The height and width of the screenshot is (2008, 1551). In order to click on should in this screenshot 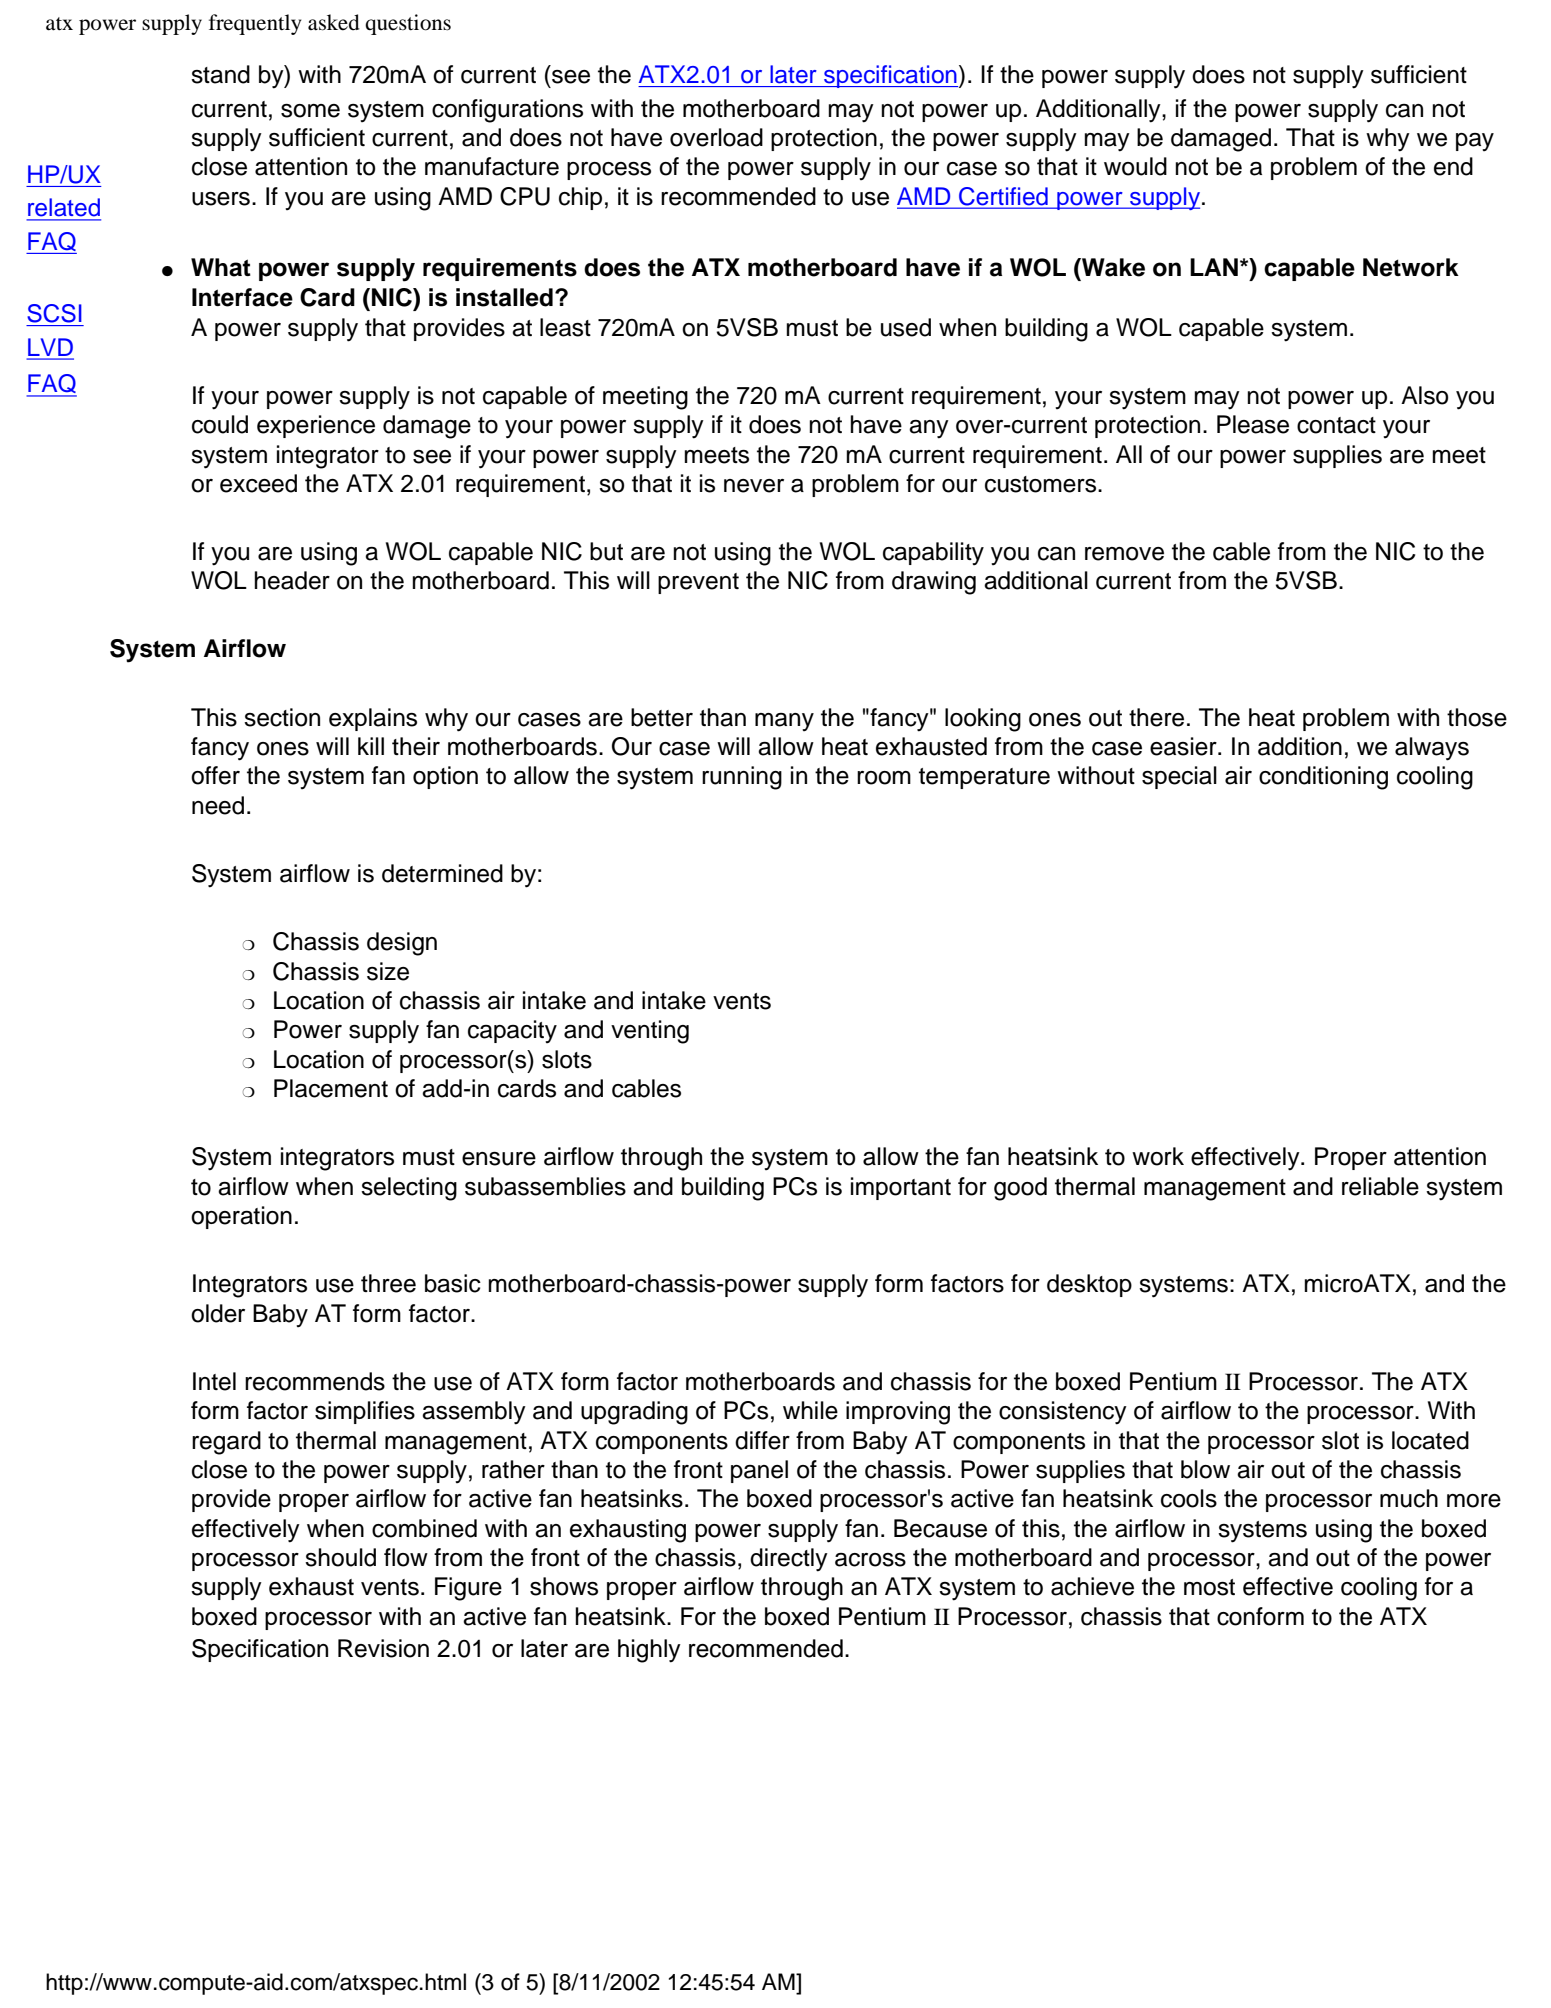, I will do `click(340, 1557)`.
